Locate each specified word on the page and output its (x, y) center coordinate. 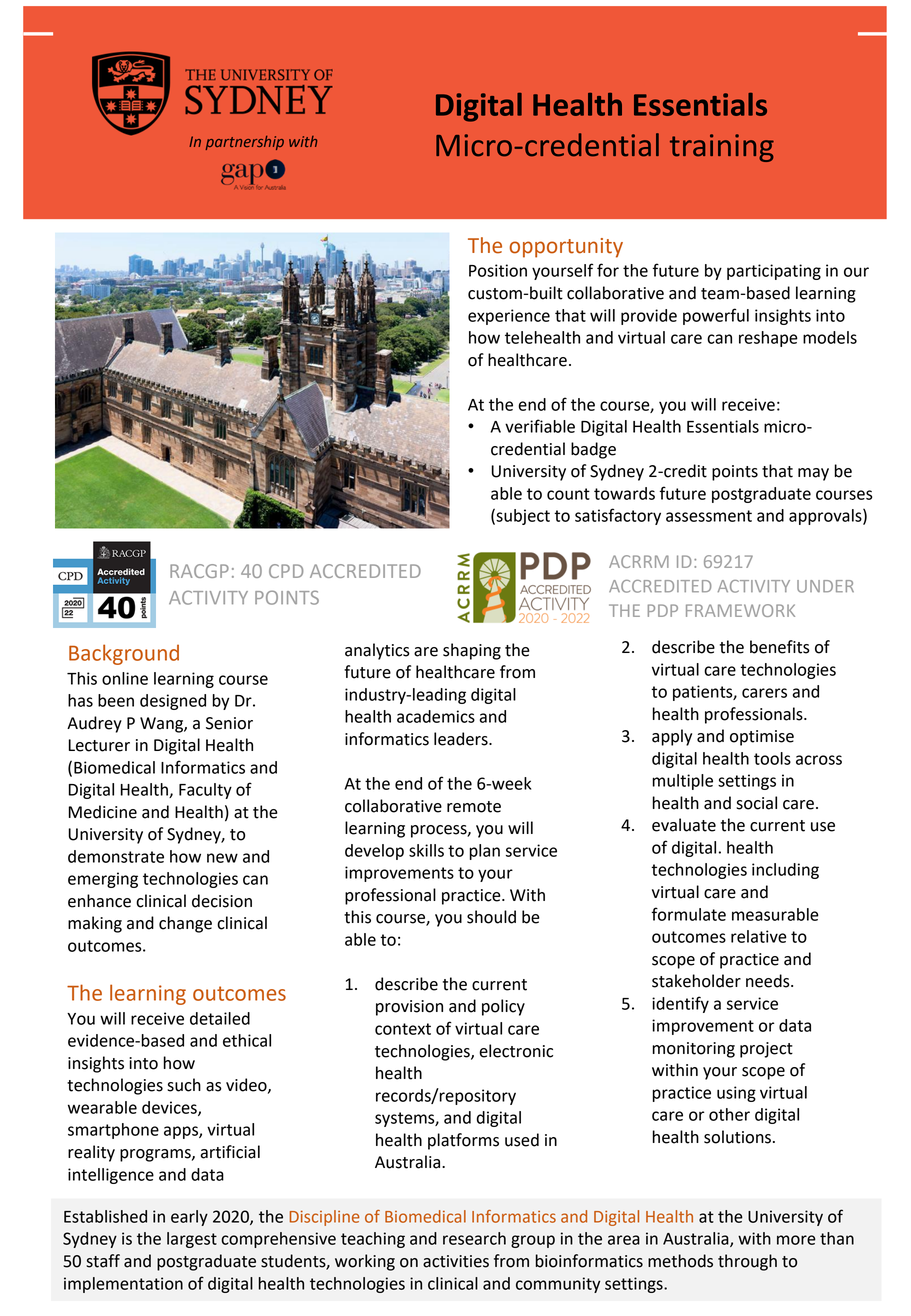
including (785, 871)
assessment (709, 516)
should (491, 917)
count (568, 494)
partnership (245, 143)
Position (498, 270)
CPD (286, 571)
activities (456, 1261)
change (185, 924)
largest (192, 1240)
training (722, 148)
